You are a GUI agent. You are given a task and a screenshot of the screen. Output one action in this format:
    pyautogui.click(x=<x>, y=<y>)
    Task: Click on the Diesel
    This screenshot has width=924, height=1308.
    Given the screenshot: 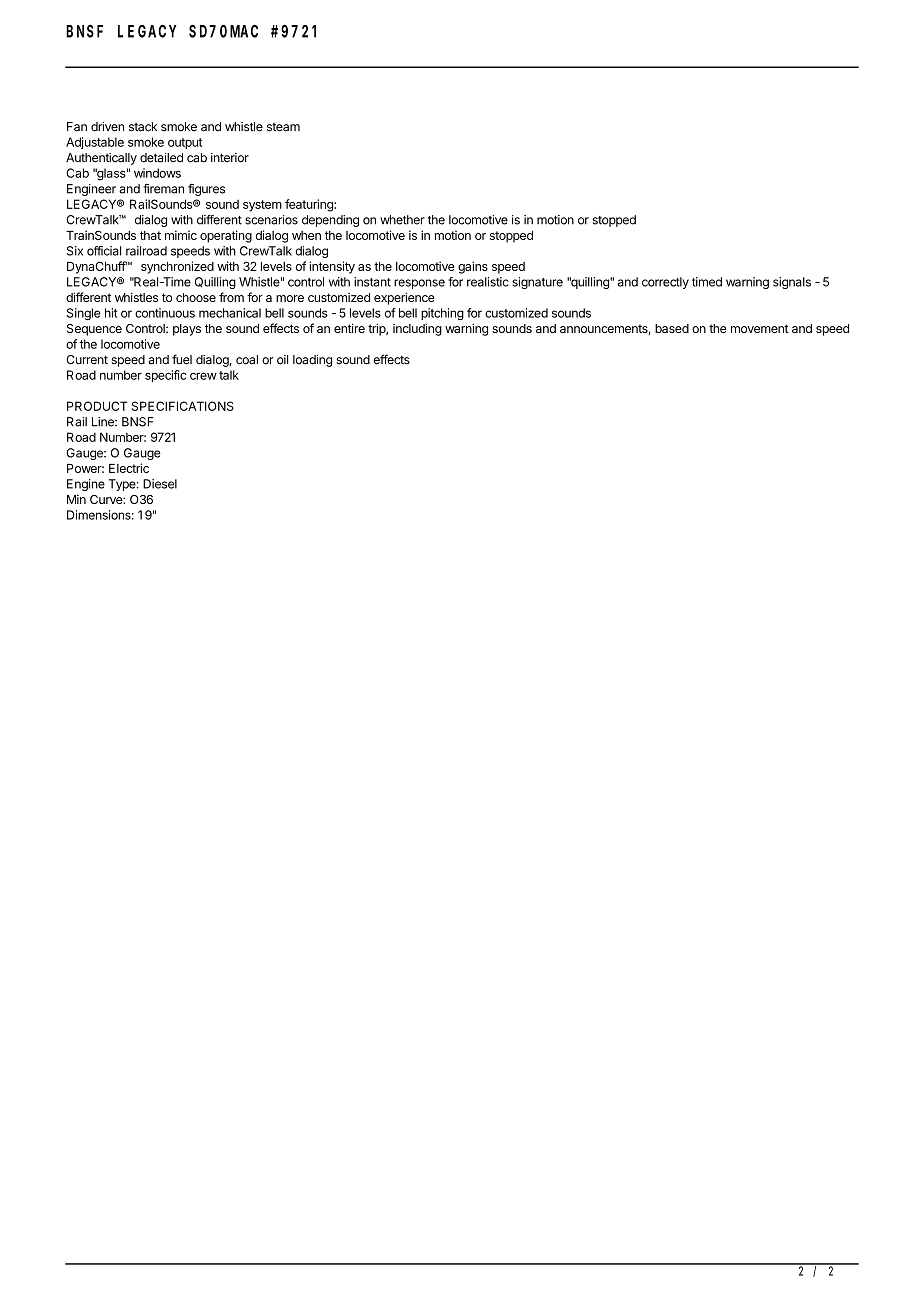 What is the action you would take?
    pyautogui.click(x=160, y=484)
